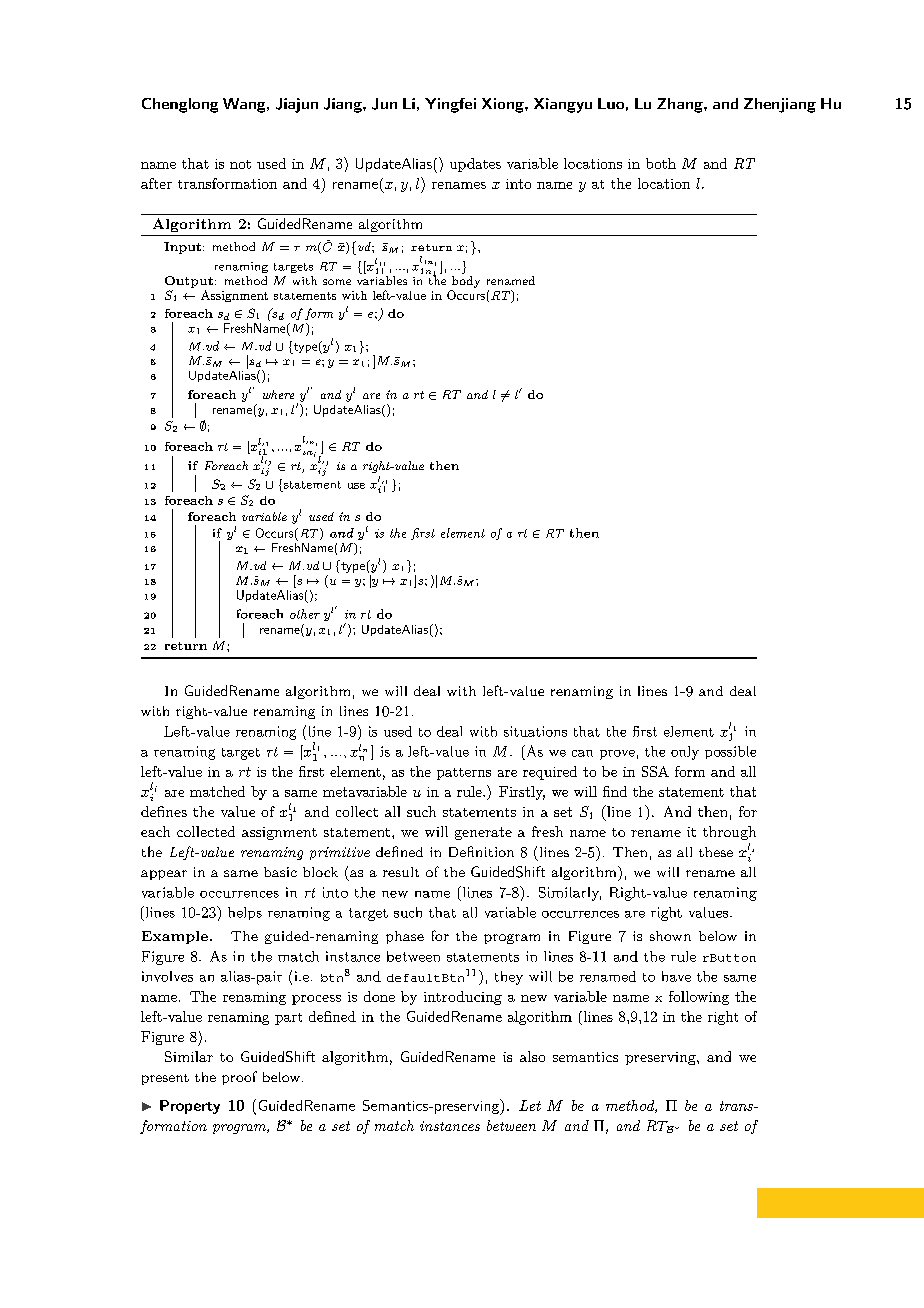 This screenshot has width=924, height=1308. Describe the element at coordinates (305, 614) in the screenshot. I see `other` at that location.
